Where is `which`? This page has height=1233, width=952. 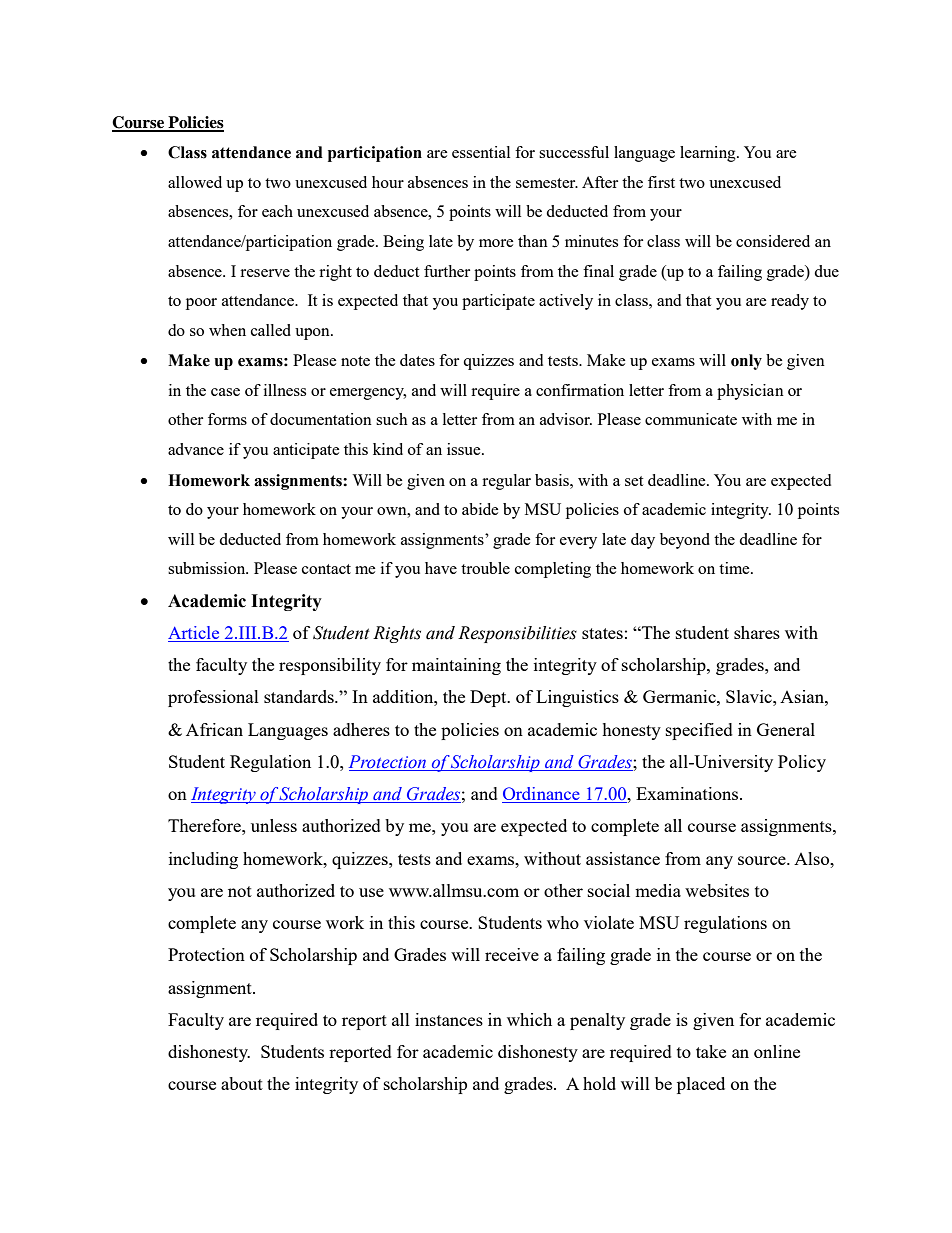
which is located at coordinates (529, 1019).
